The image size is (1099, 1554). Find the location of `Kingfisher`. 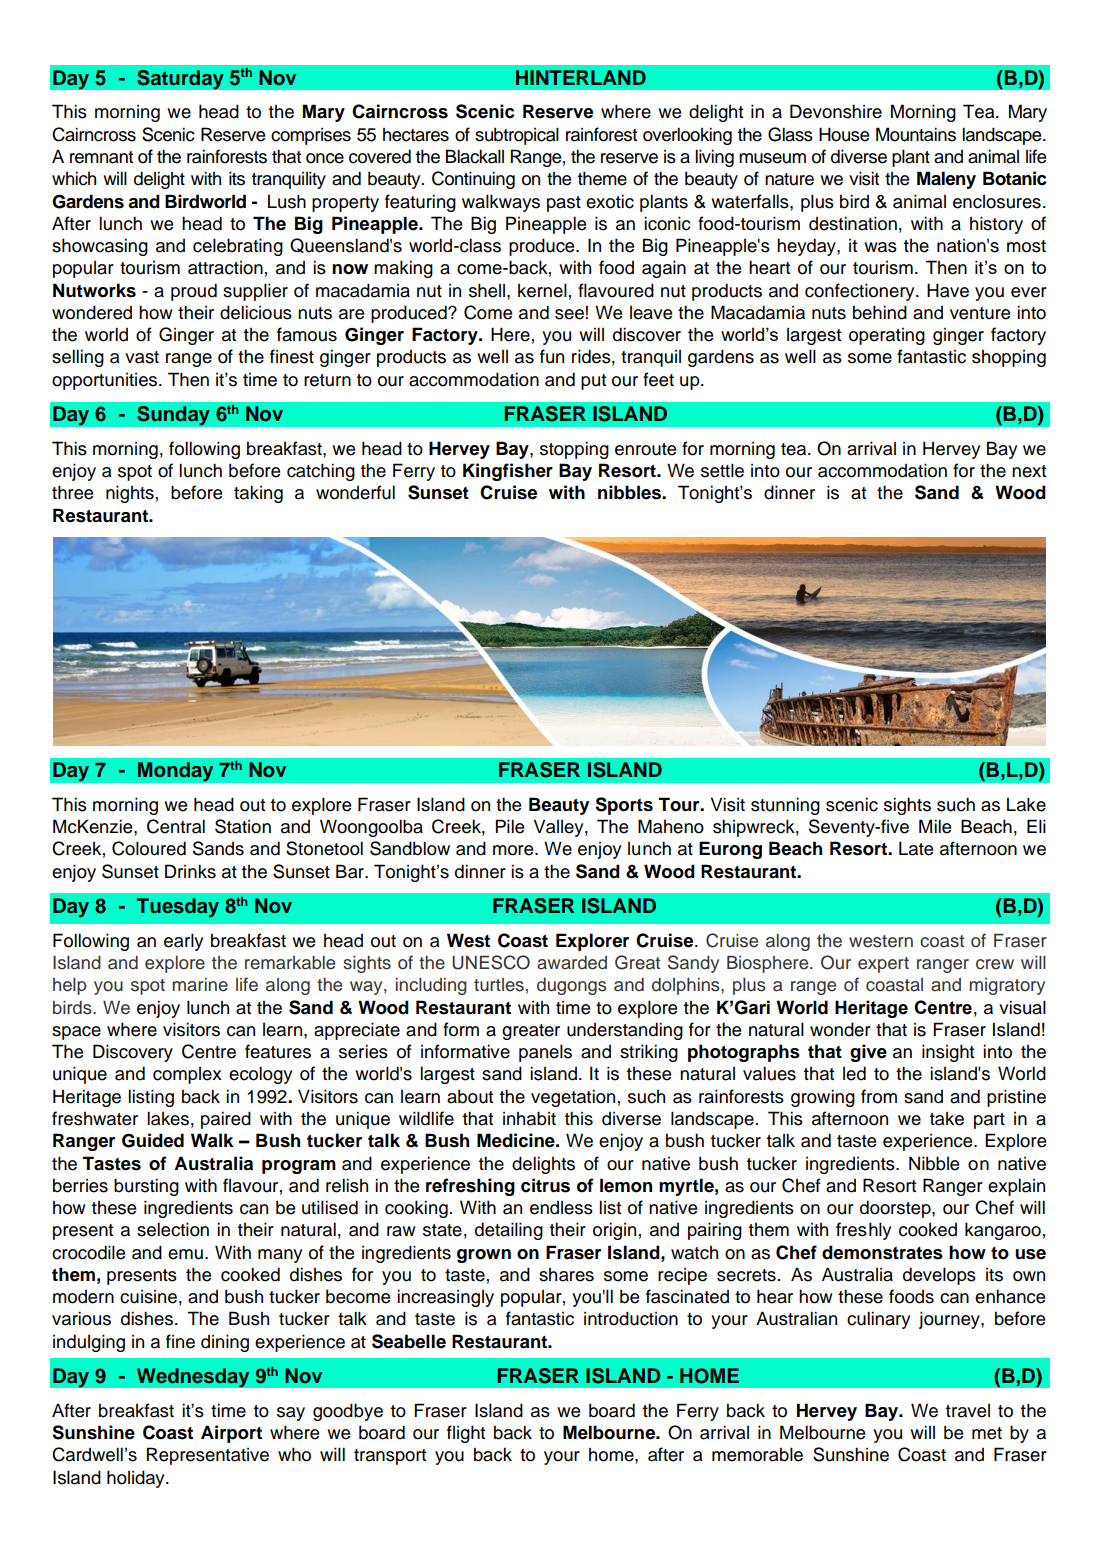

Kingfisher is located at coordinates (508, 472).
